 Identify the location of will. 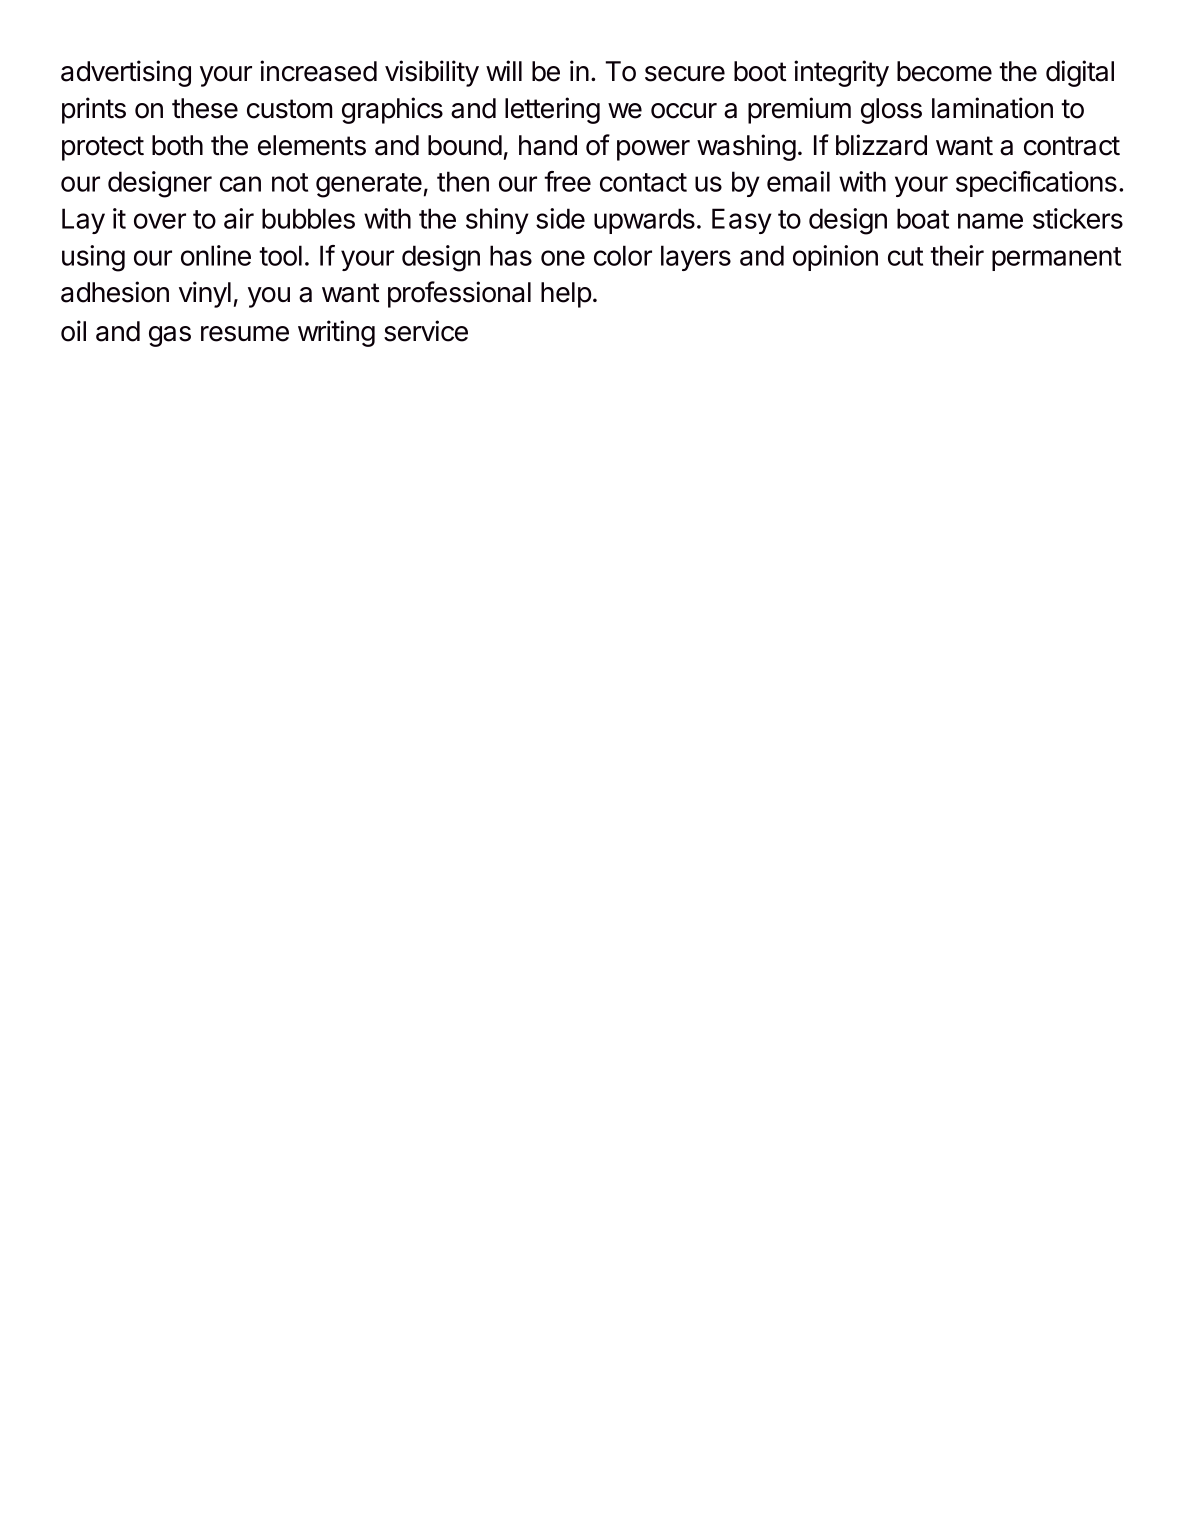
(504, 70).
